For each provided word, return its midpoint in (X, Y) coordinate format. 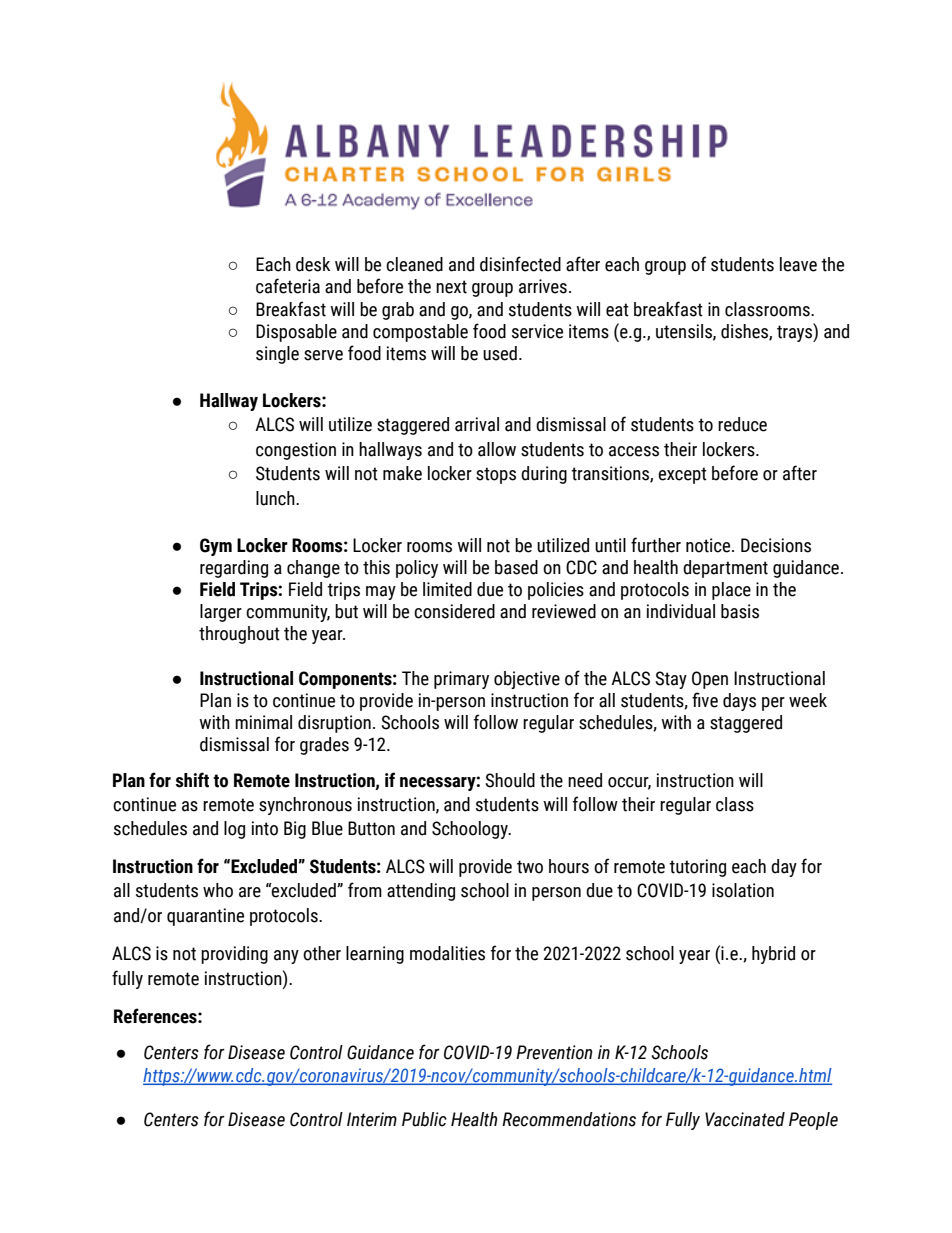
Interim (372, 1119)
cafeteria (288, 286)
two (530, 867)
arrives (543, 286)
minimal (263, 722)
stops (496, 475)
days (739, 702)
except (682, 475)
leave (798, 264)
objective (527, 680)
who (218, 890)
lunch (276, 498)
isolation (743, 890)
